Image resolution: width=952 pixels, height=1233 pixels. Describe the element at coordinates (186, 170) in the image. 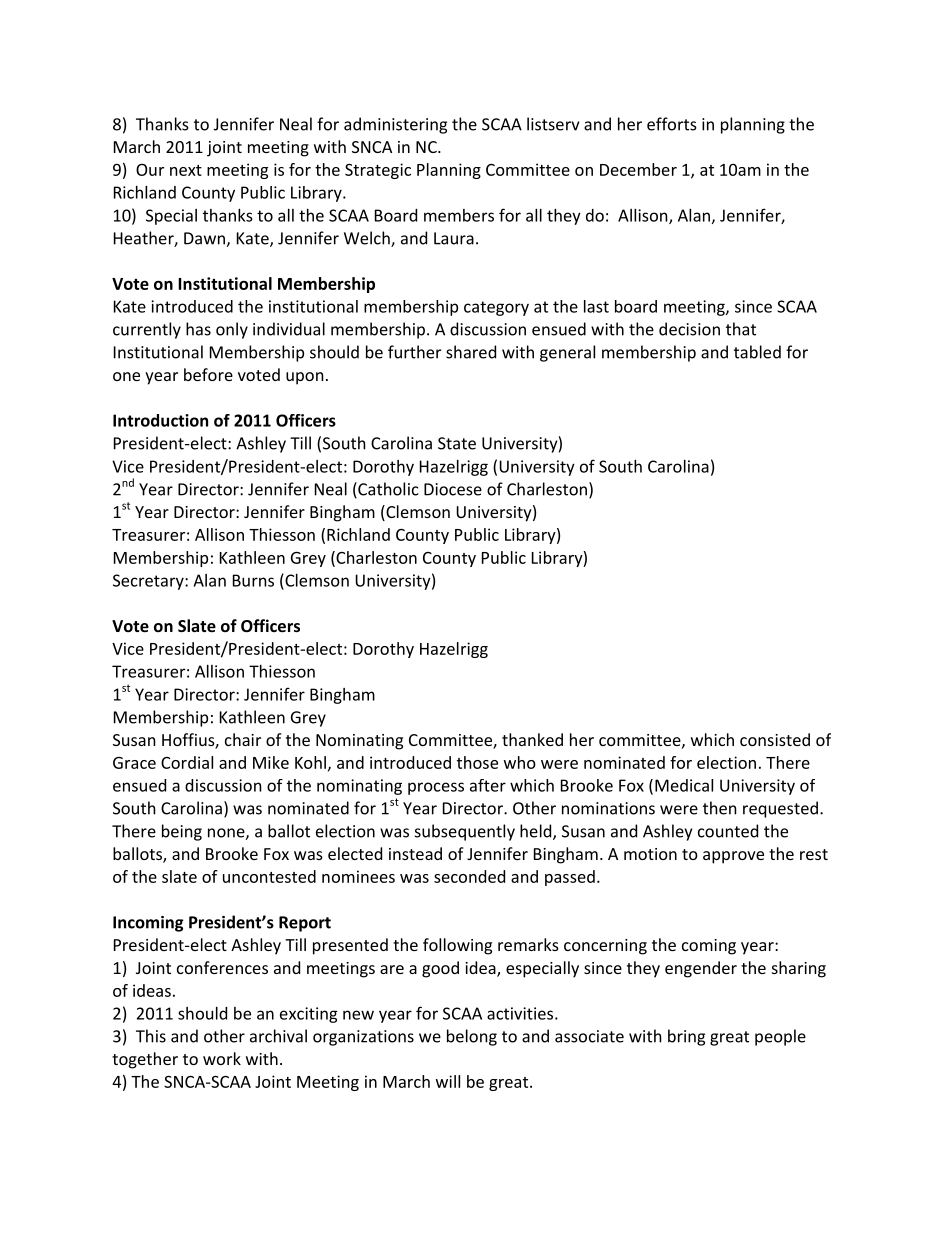

I see `next` at that location.
